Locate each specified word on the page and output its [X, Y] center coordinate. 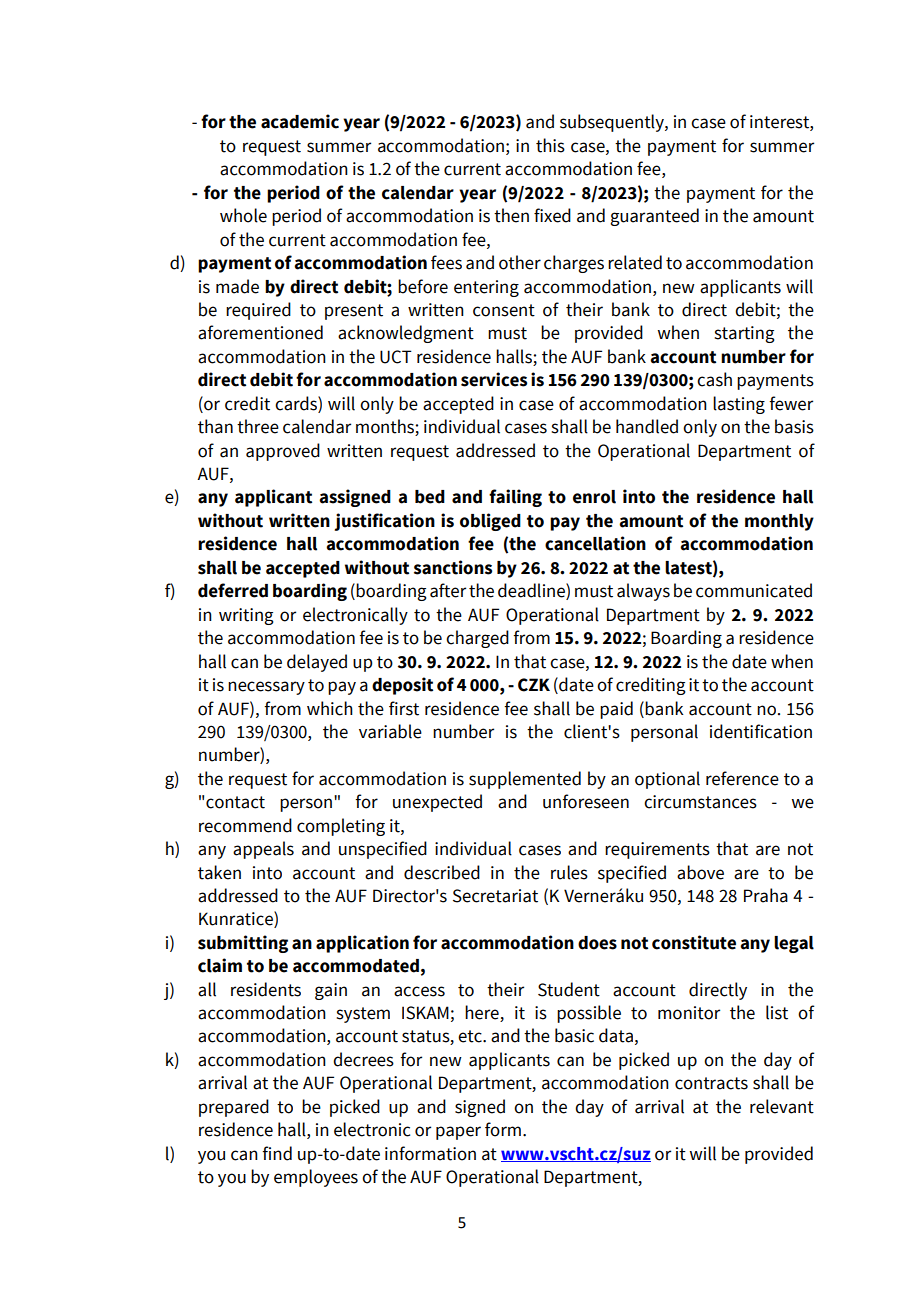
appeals [263, 850]
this [550, 145]
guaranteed [654, 217]
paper [458, 1133]
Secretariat [495, 896]
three [258, 426]
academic [300, 121]
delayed [317, 663]
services [494, 379]
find [277, 1153]
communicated [754, 590]
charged [477, 639]
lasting [739, 405]
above [700, 872]
